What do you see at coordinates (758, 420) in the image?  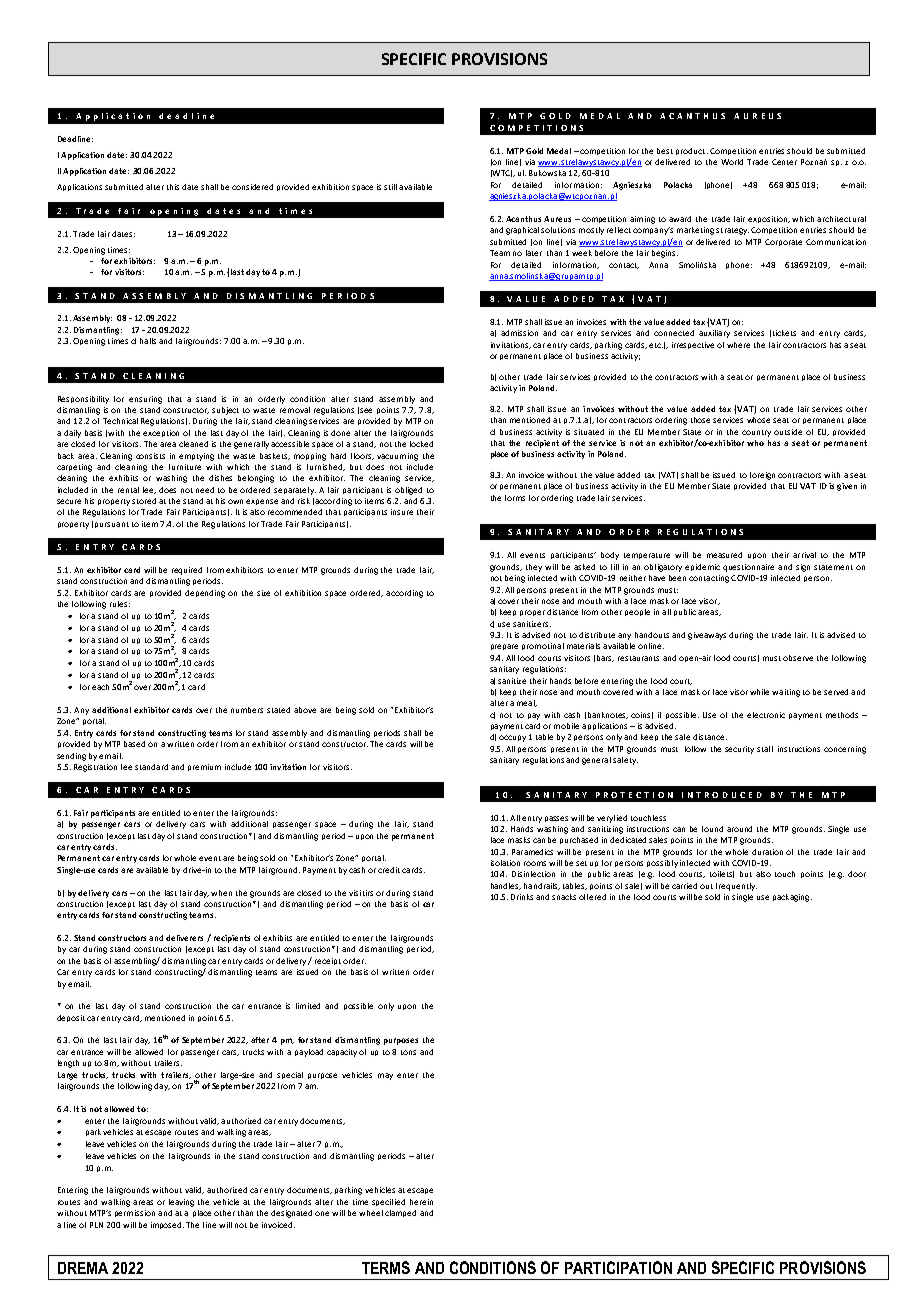 I see `whose` at bounding box center [758, 420].
